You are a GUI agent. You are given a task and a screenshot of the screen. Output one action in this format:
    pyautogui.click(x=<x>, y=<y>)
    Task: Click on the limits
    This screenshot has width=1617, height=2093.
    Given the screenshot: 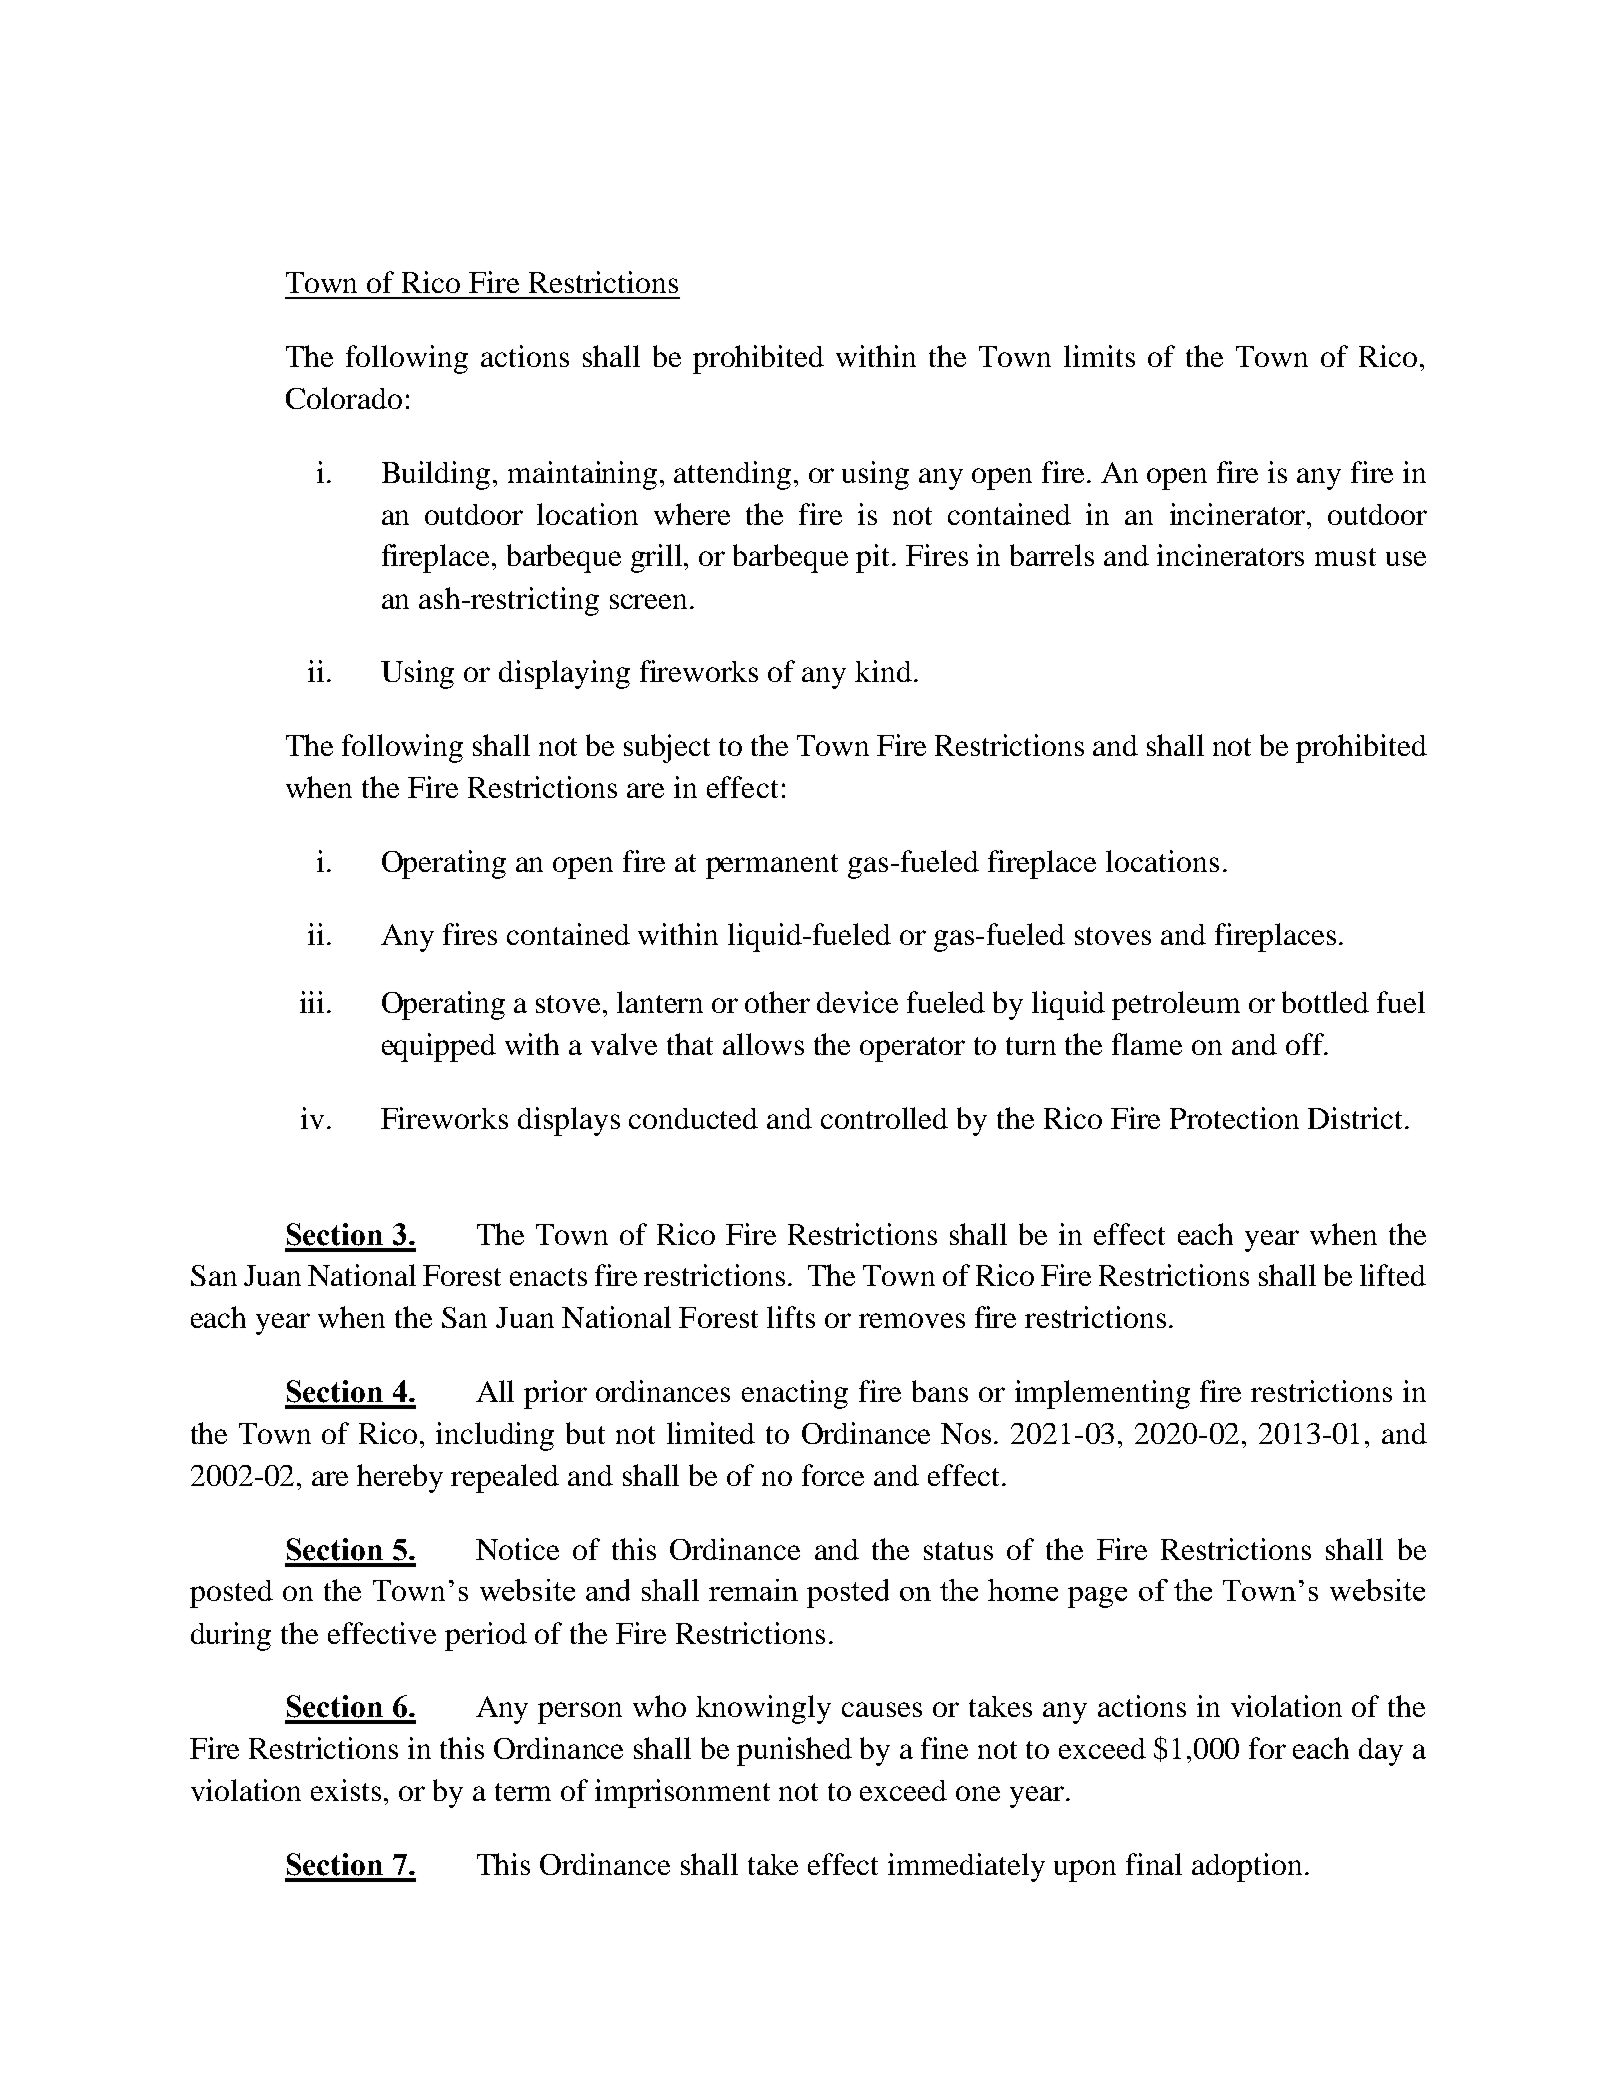 What is the action you would take?
    pyautogui.click(x=1099, y=356)
